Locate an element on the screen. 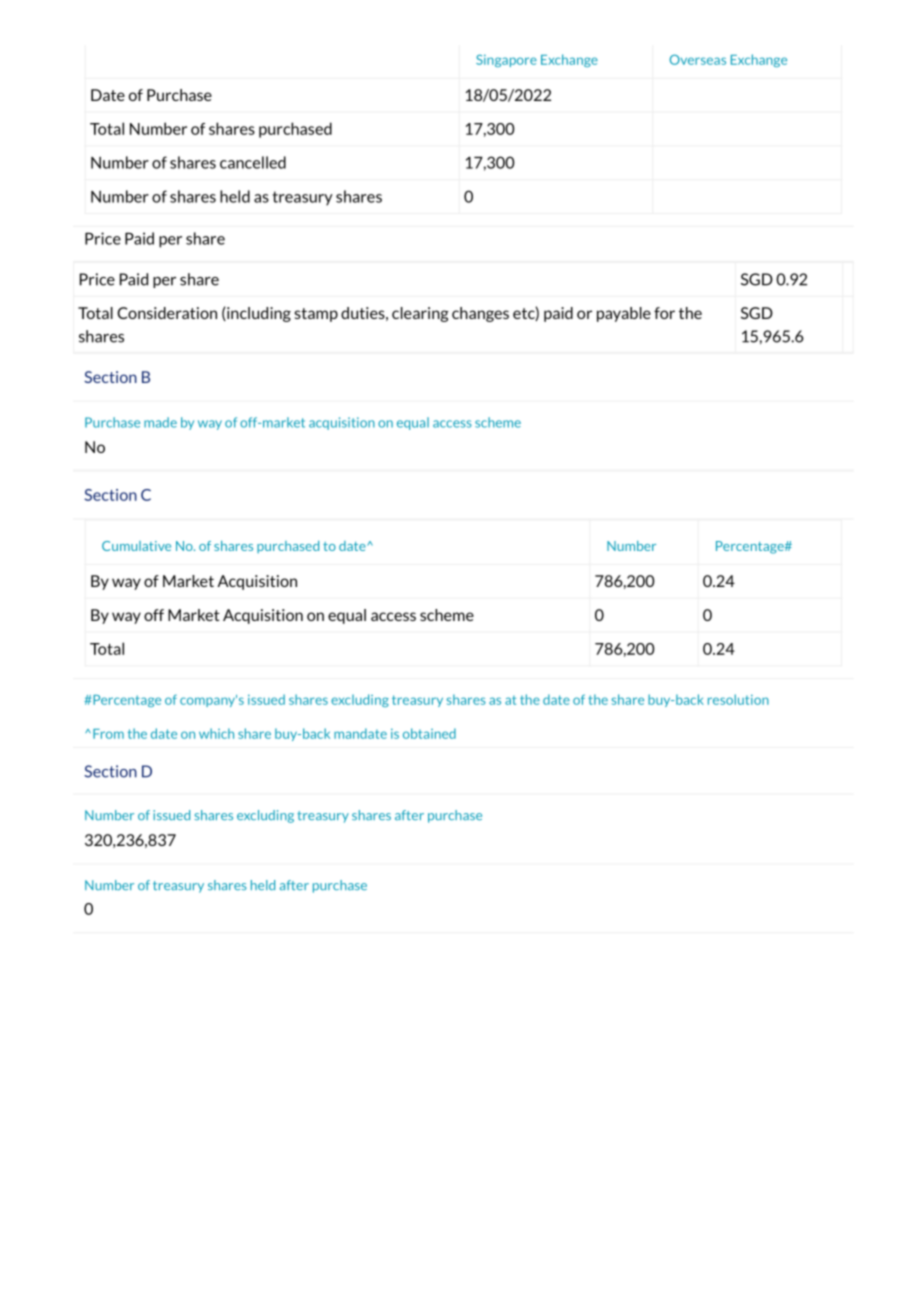 Image resolution: width=924 pixels, height=1308 pixels. obtained is located at coordinates (429, 733).
